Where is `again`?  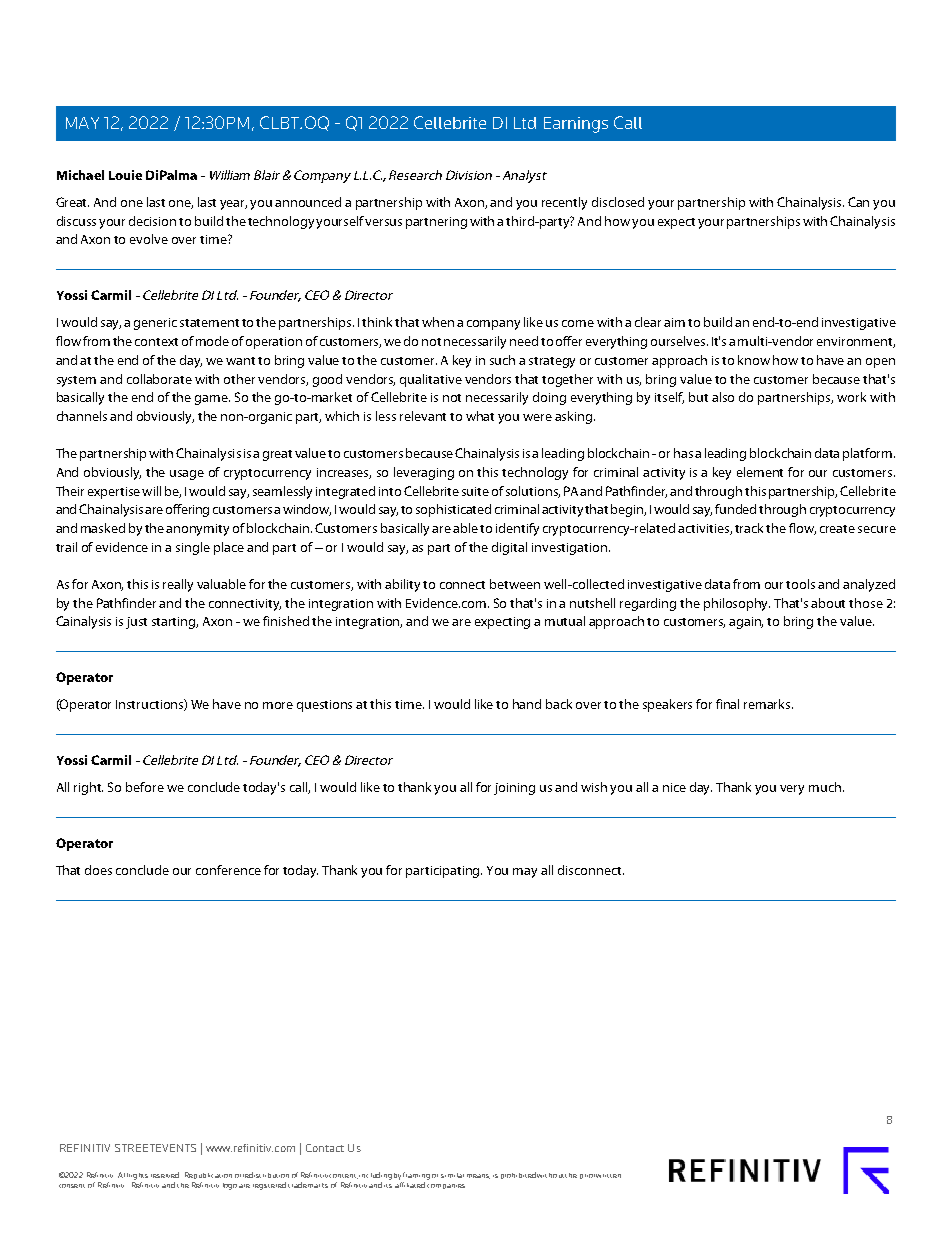
again is located at coordinates (746, 623).
